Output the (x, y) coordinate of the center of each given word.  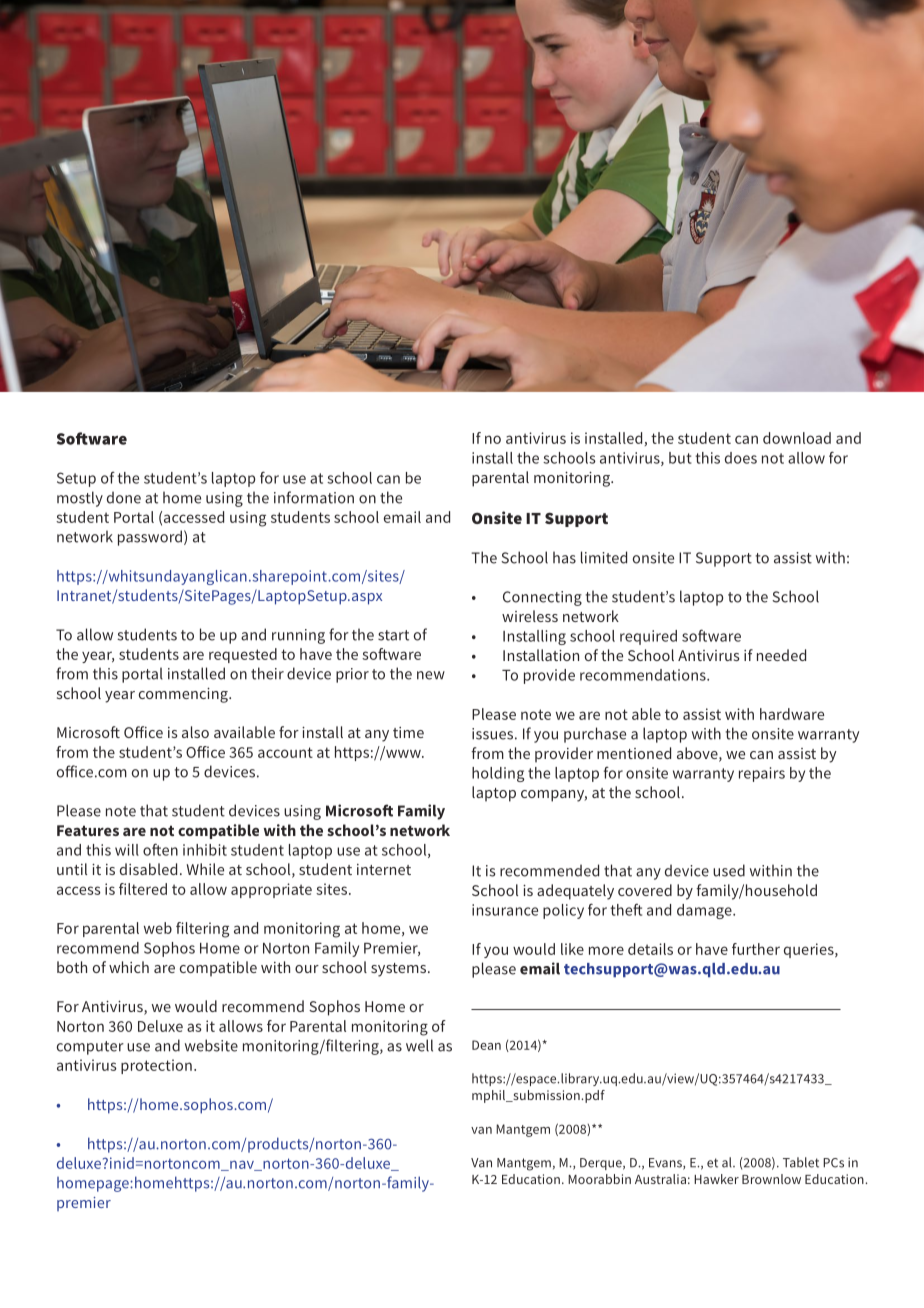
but (680, 458)
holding (498, 774)
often (160, 849)
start (393, 635)
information (314, 497)
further (756, 949)
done (124, 497)
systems (398, 970)
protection (156, 1066)
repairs (762, 774)
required (648, 637)
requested (243, 655)
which (129, 967)
